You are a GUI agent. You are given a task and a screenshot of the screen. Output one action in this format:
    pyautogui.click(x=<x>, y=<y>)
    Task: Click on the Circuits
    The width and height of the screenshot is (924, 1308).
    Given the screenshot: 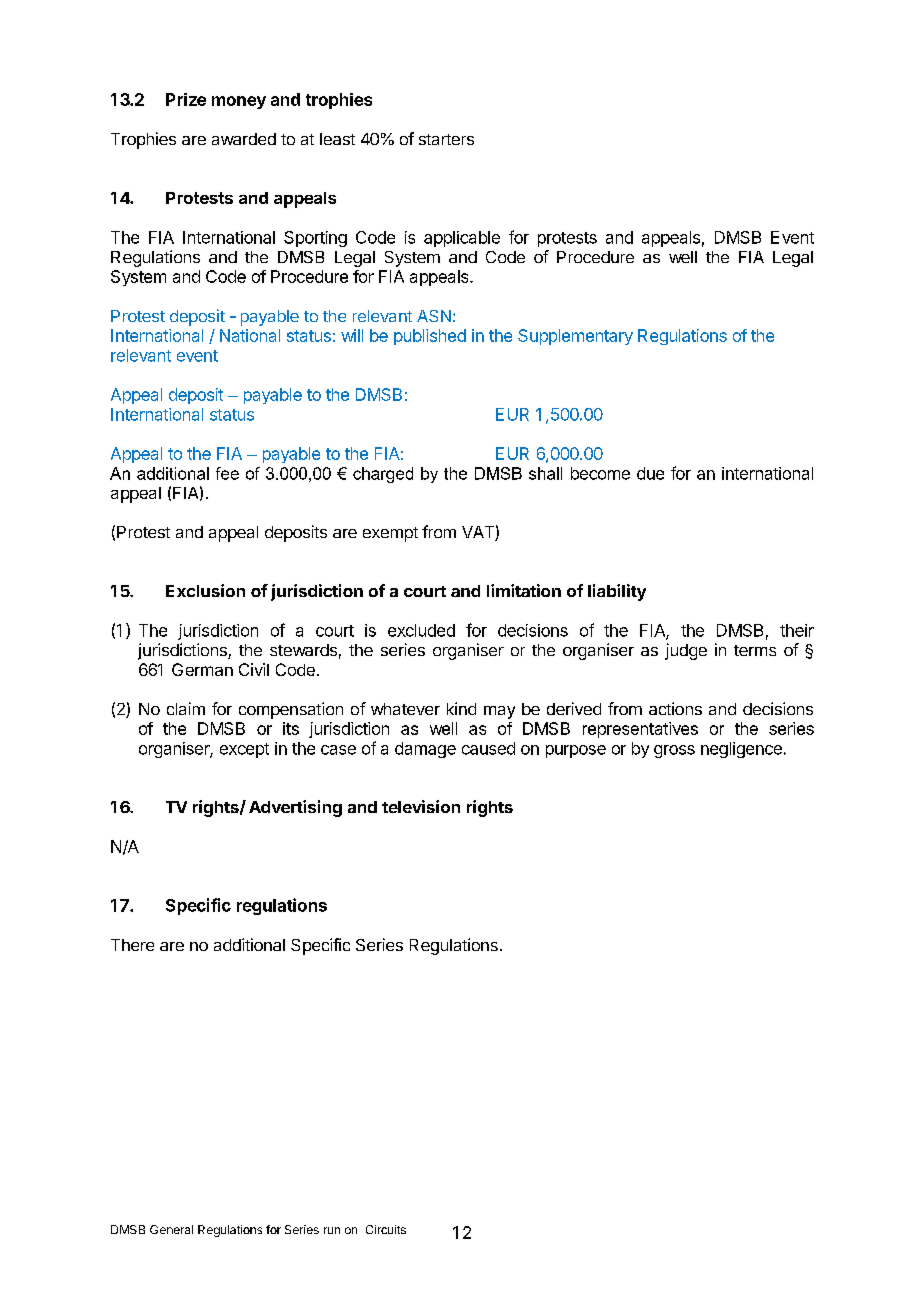 What is the action you would take?
    pyautogui.click(x=386, y=1229)
